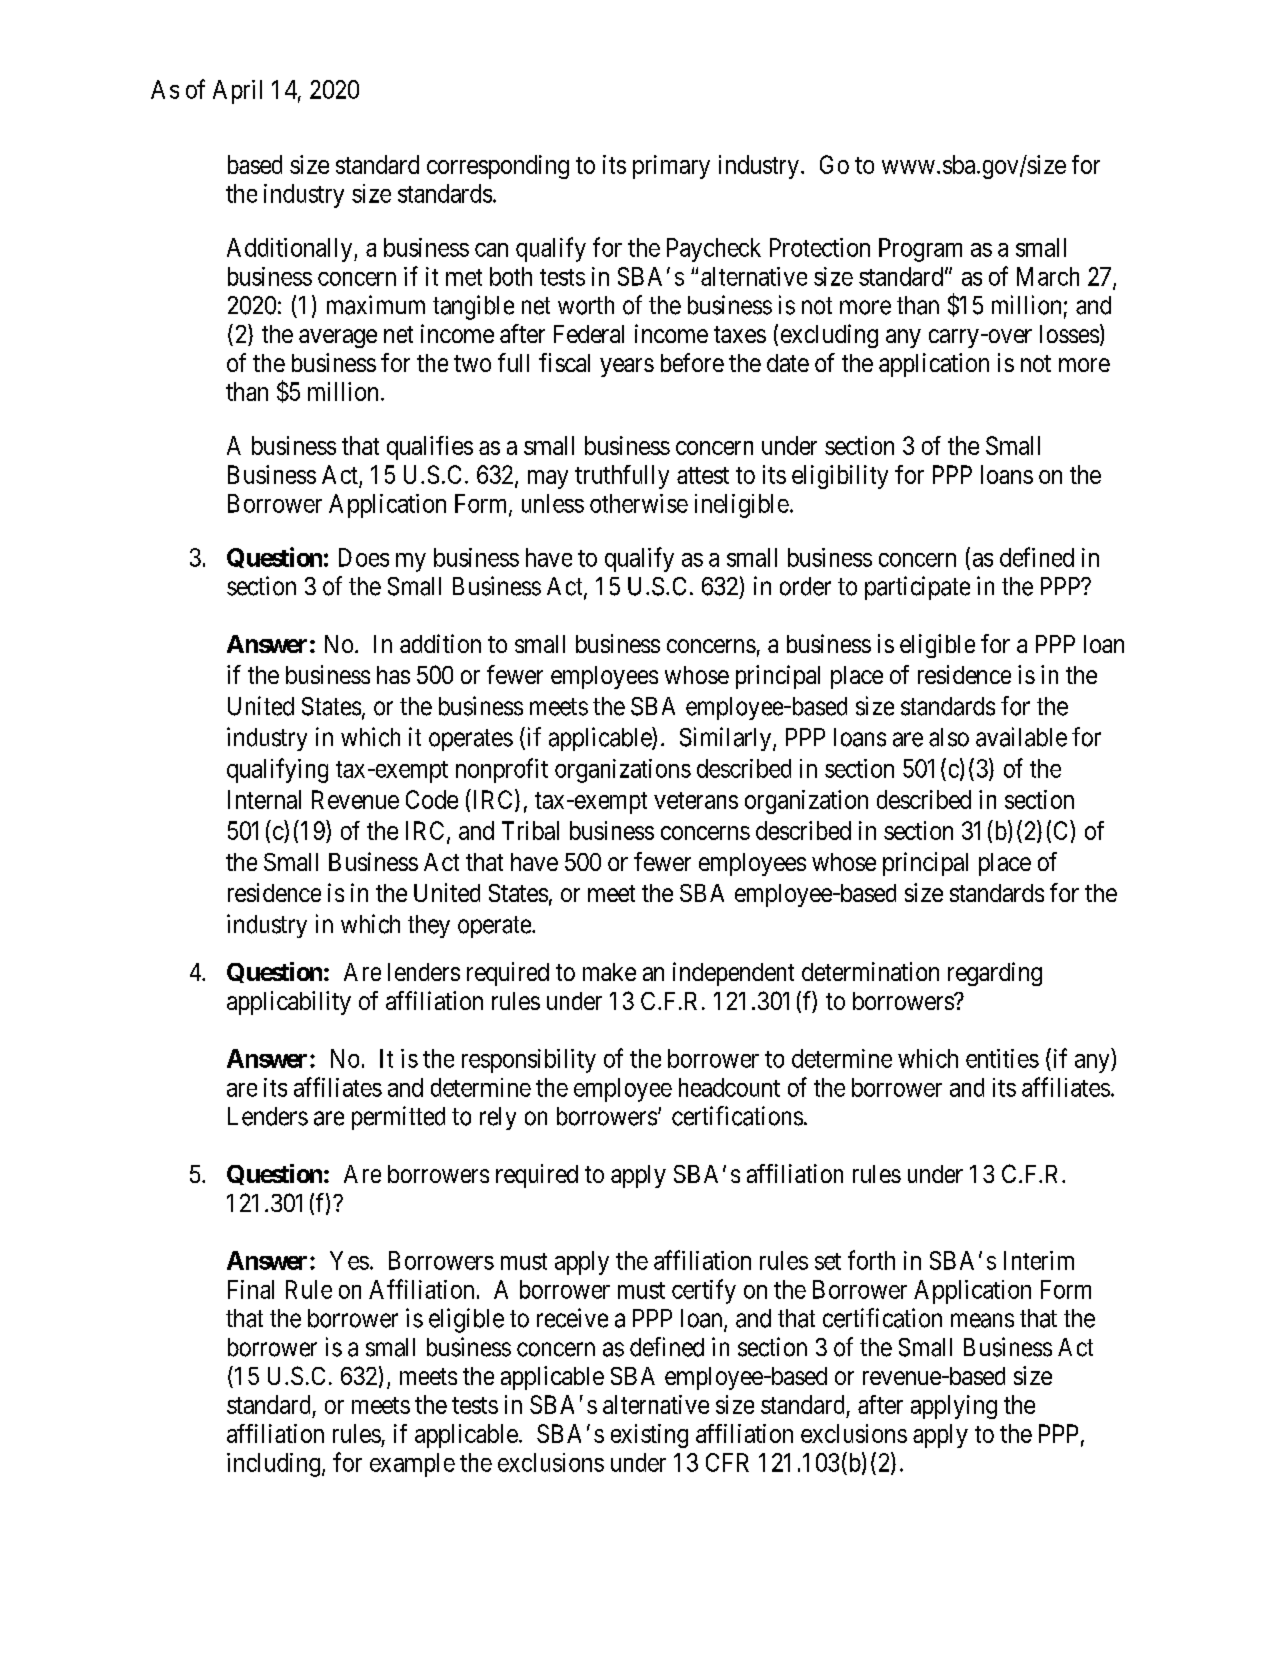  What do you see at coordinates (949, 737) in the document?
I see `also` at bounding box center [949, 737].
